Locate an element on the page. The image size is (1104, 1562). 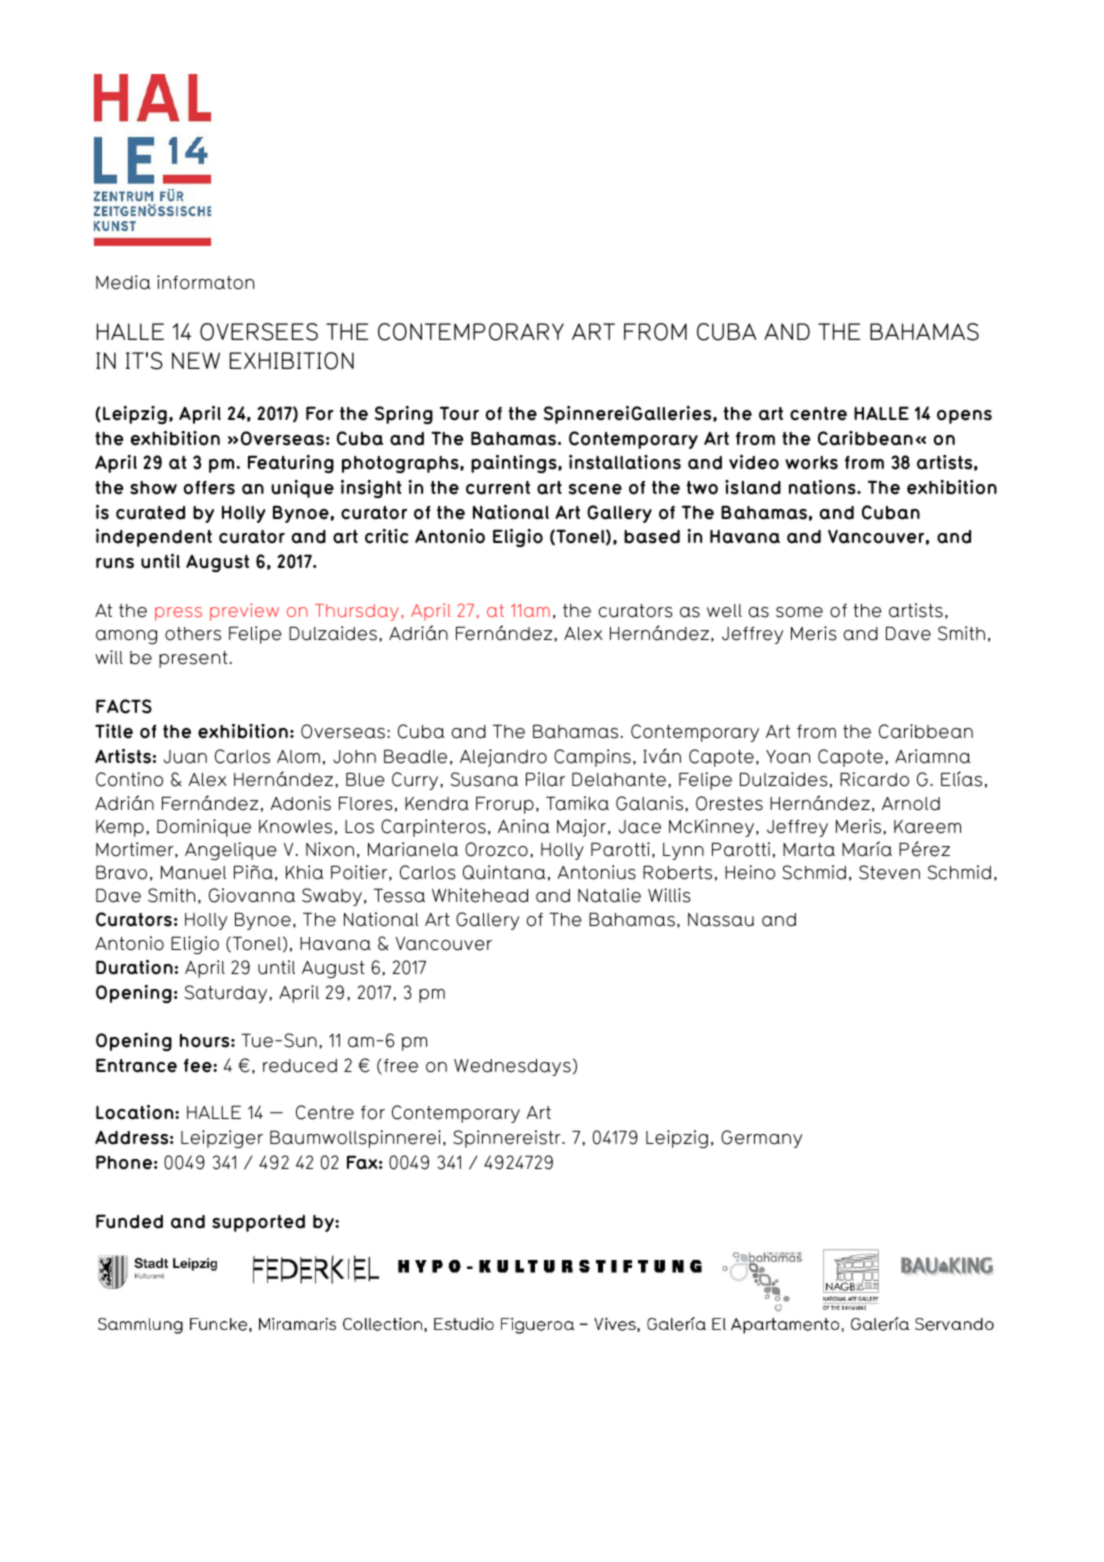
opens is located at coordinates (964, 417).
